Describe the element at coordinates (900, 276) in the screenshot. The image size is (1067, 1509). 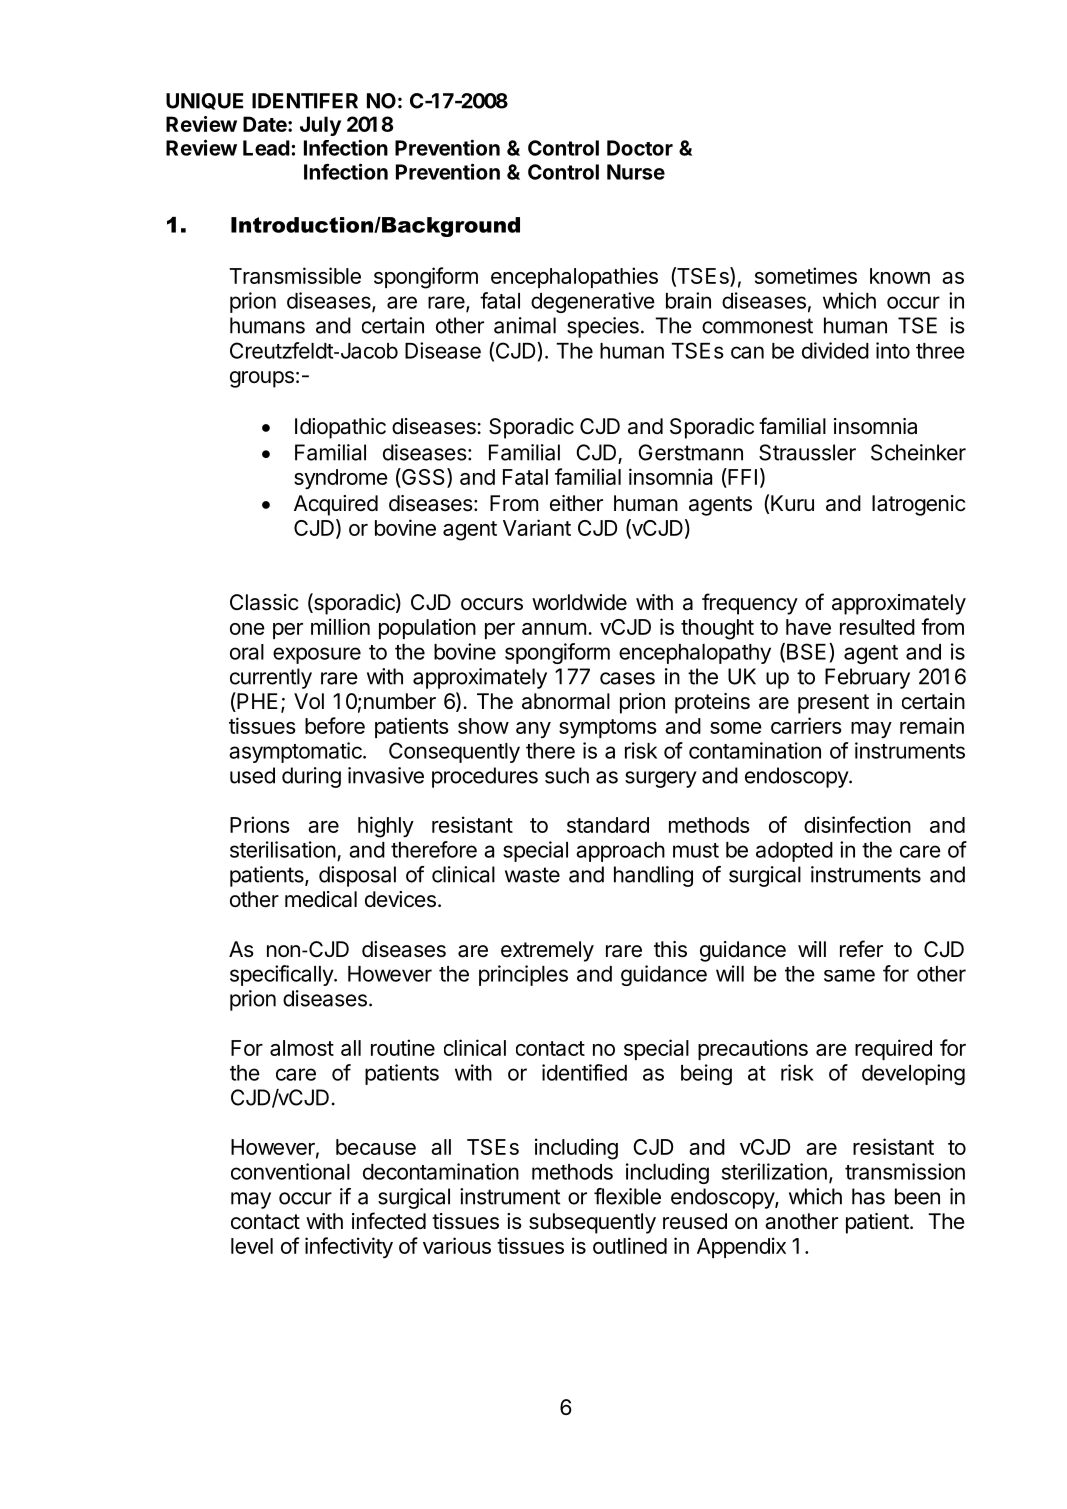
I see `known` at that location.
